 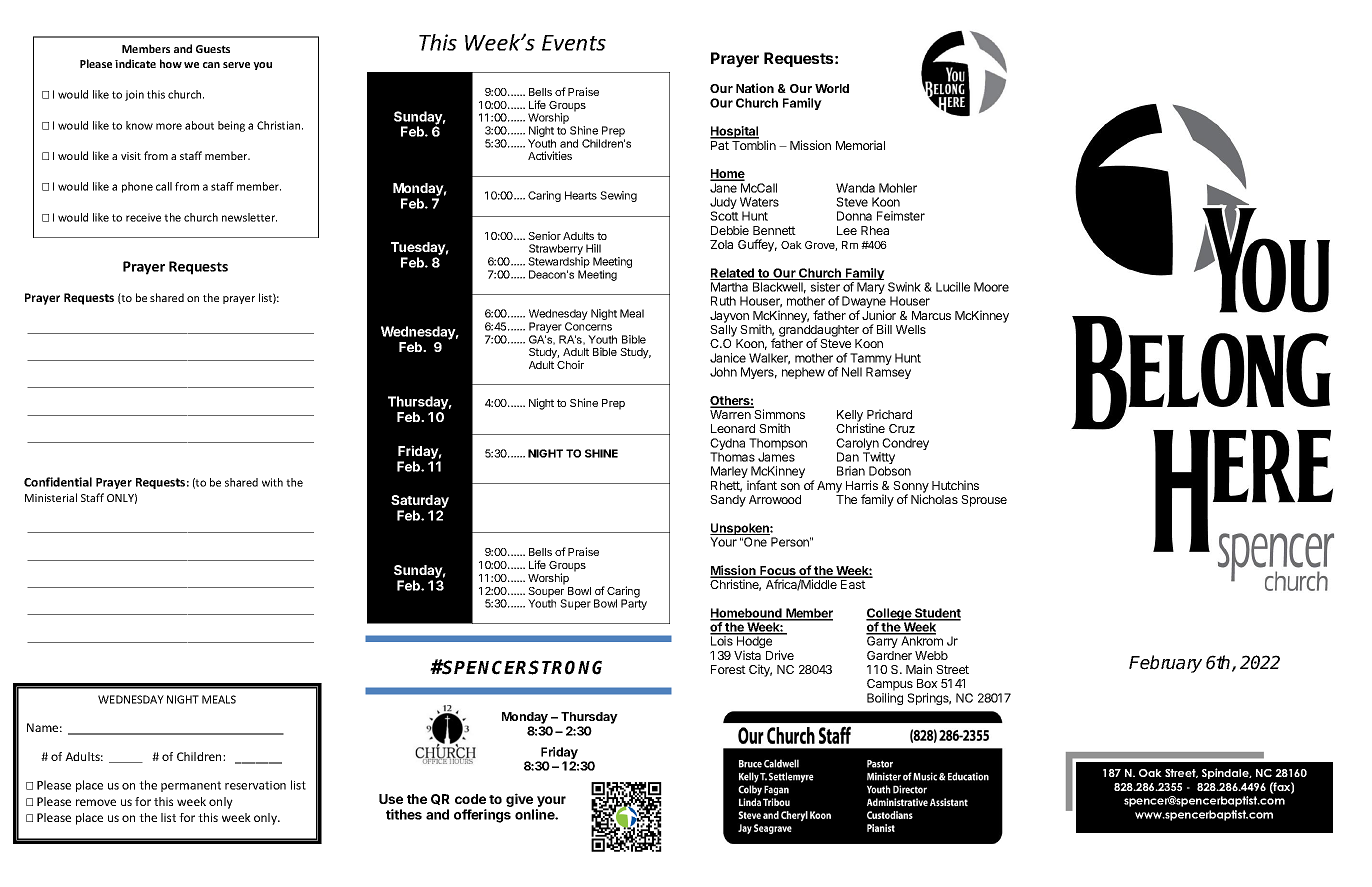 I want to click on Cruz, so click(x=902, y=428).
